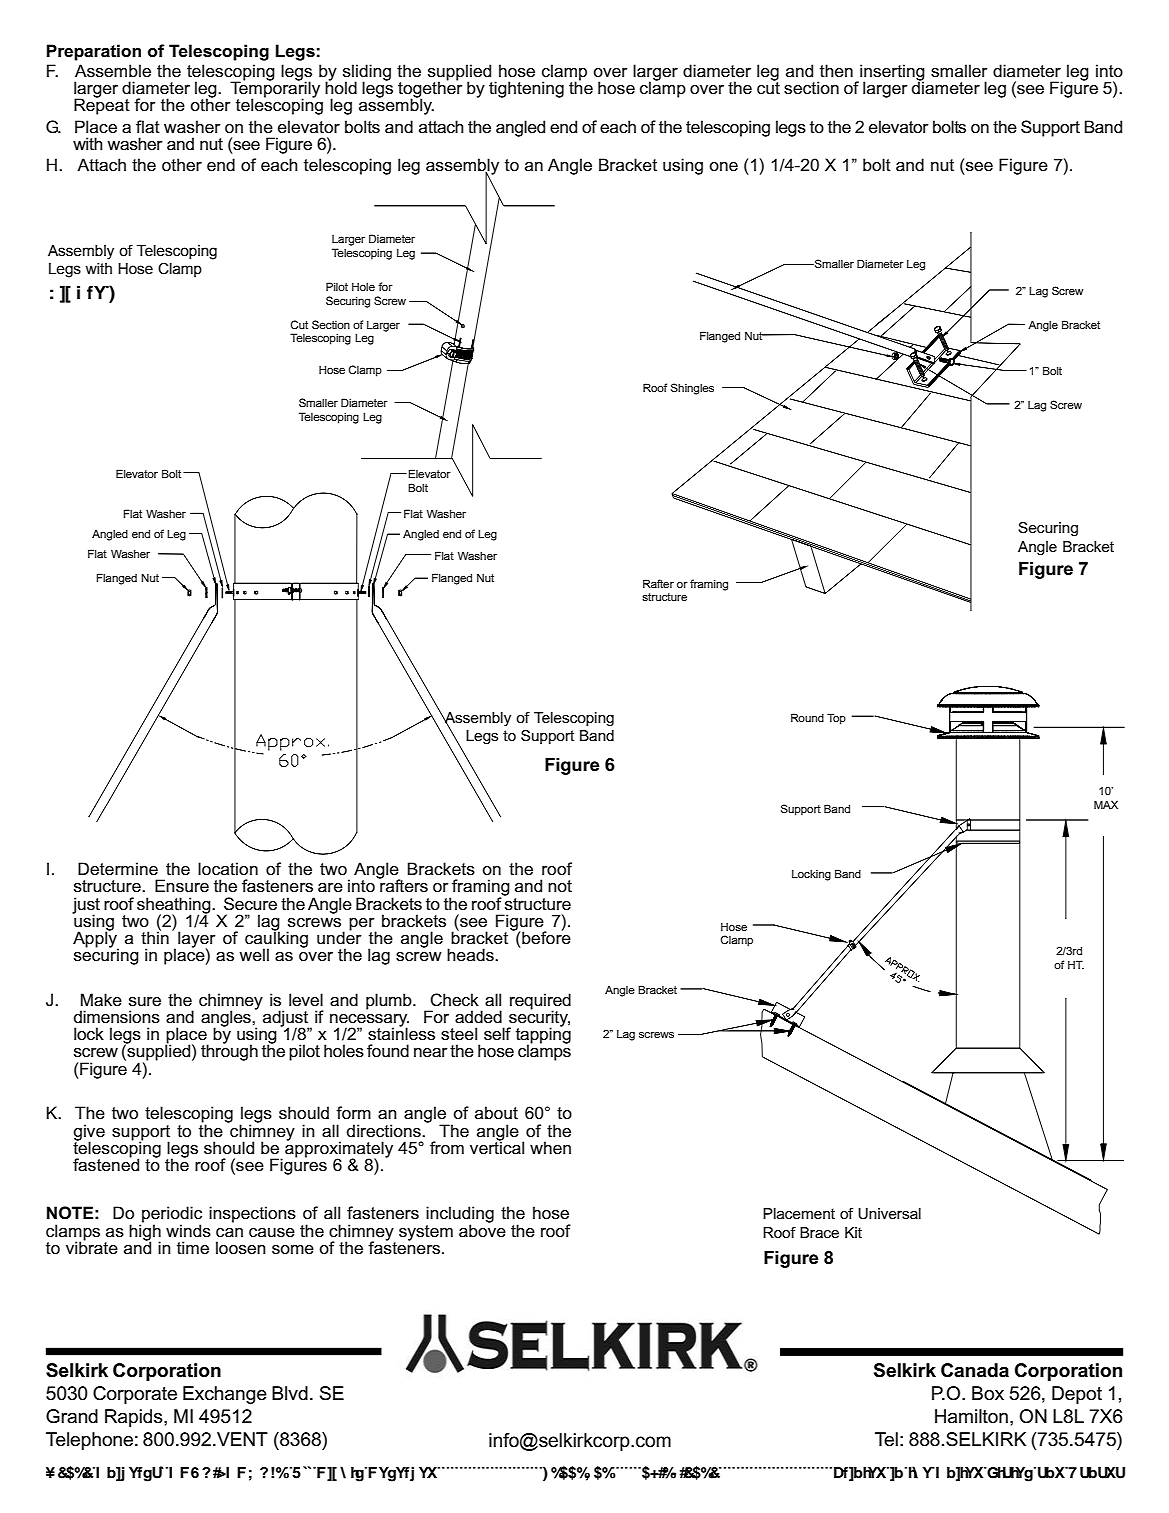 Image resolution: width=1169 pixels, height=1513 pixels. What do you see at coordinates (526, 89) in the document?
I see `tightening` at bounding box center [526, 89].
